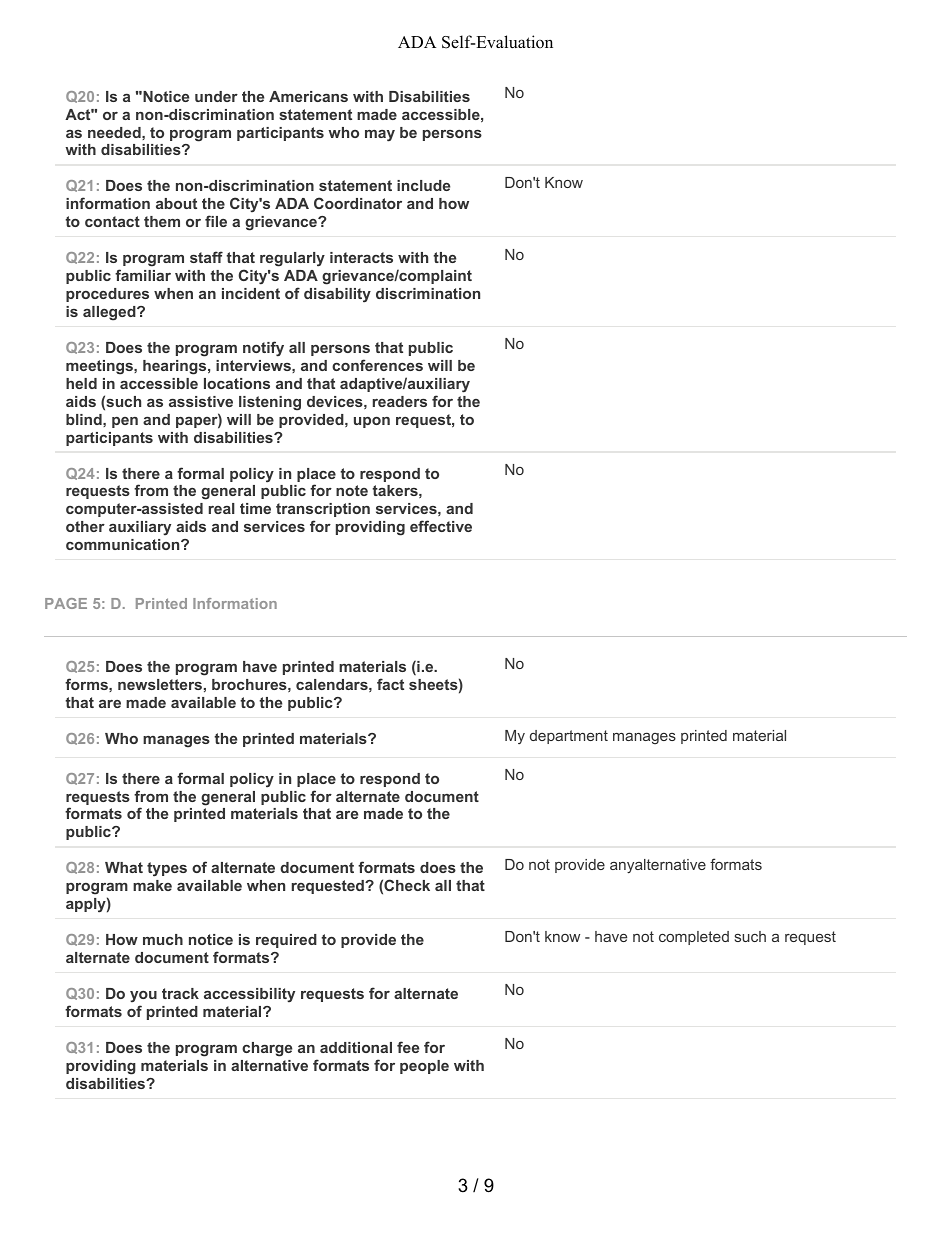 This screenshot has width=952, height=1233. Describe the element at coordinates (143, 996) in the screenshot. I see `you` at that location.
